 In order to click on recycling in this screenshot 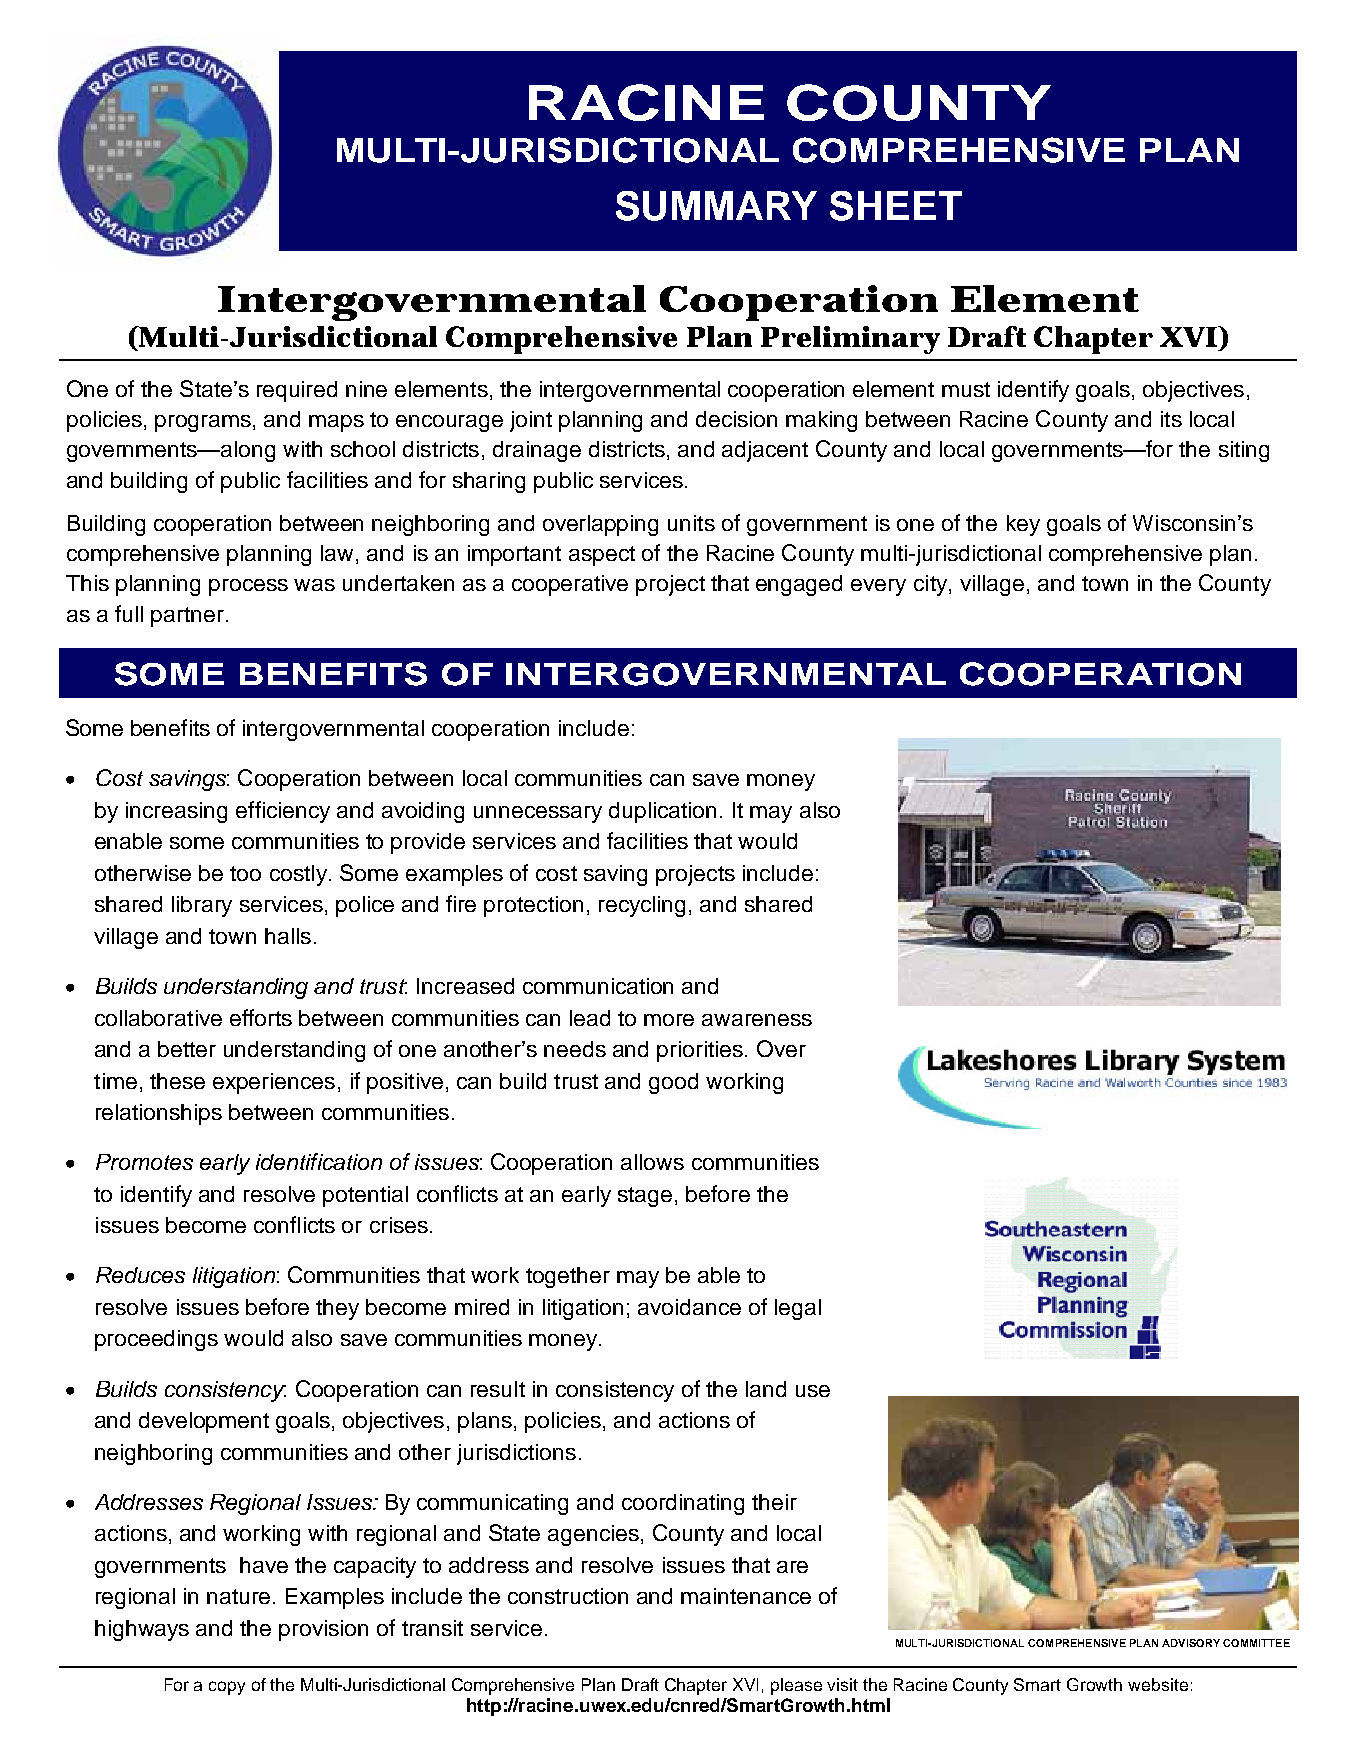, I will do `click(642, 906)`.
